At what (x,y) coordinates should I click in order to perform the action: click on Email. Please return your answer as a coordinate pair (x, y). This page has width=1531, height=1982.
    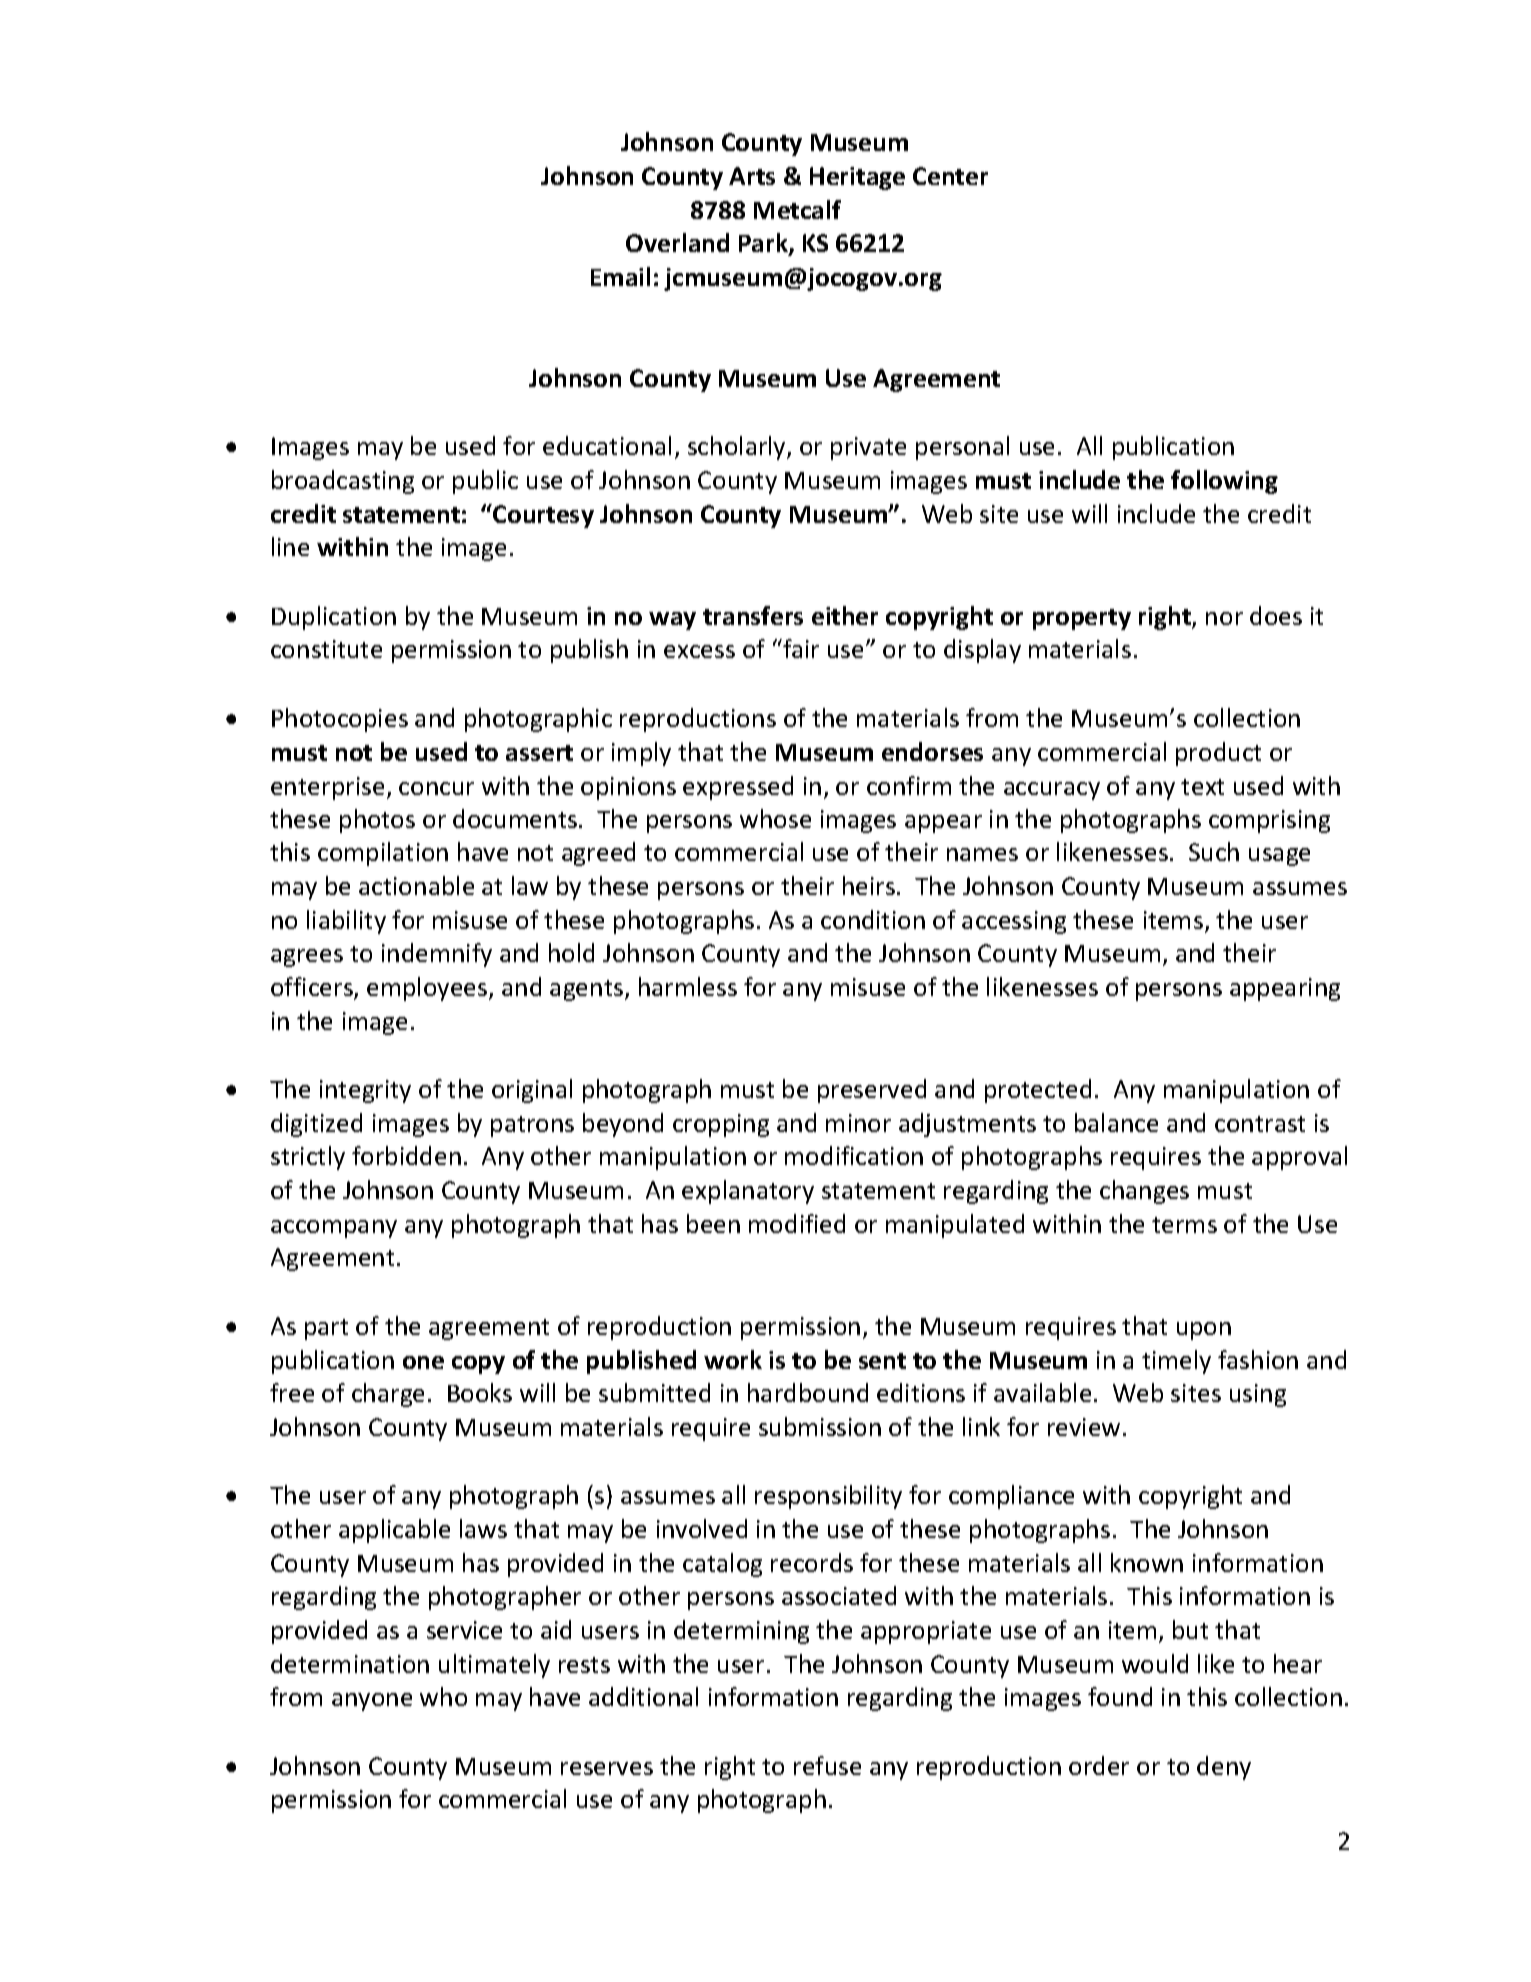
    Looking at the image, I should click on (620, 276).
